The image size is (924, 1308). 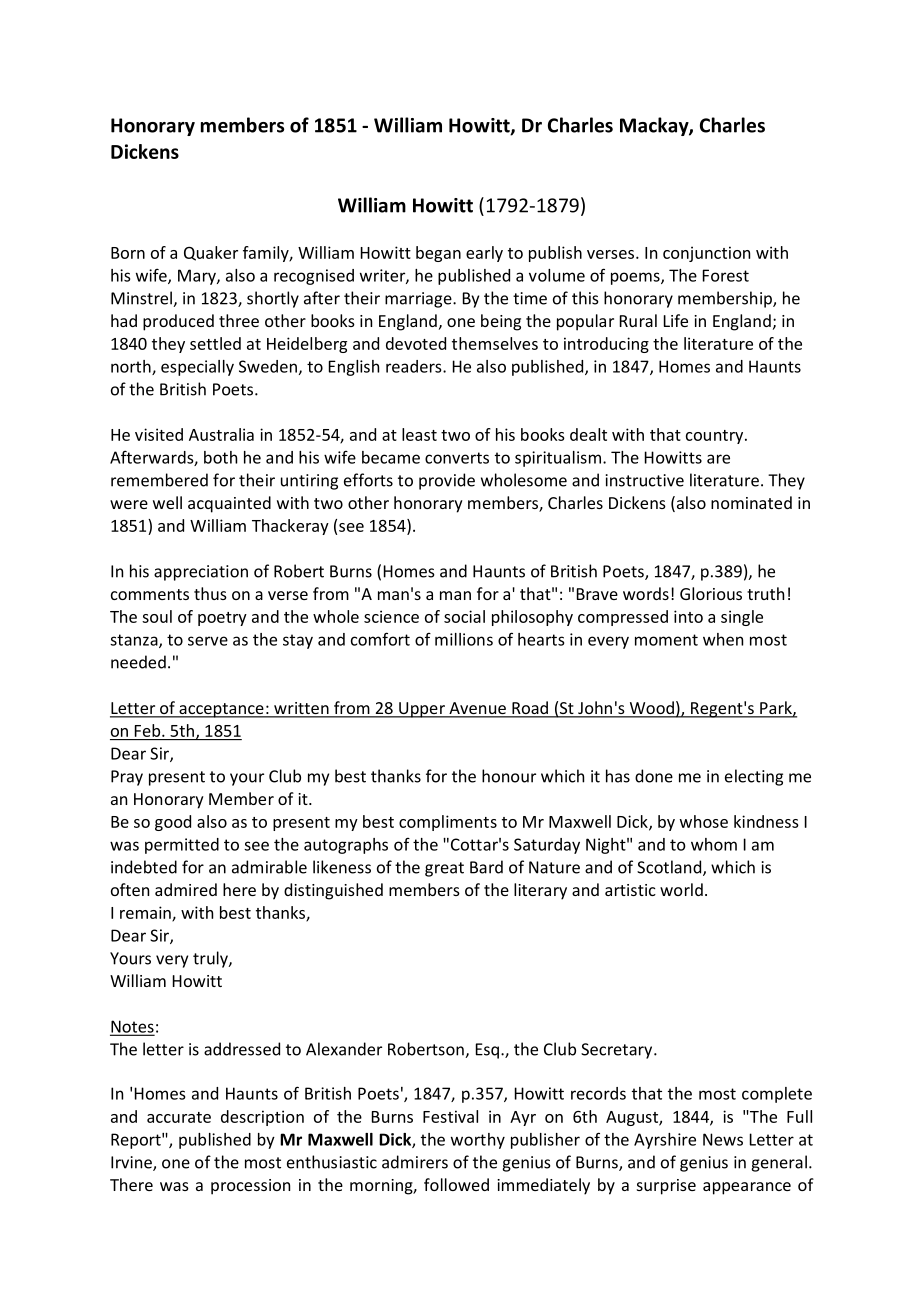 What do you see at coordinates (444, 869) in the document?
I see `great` at bounding box center [444, 869].
